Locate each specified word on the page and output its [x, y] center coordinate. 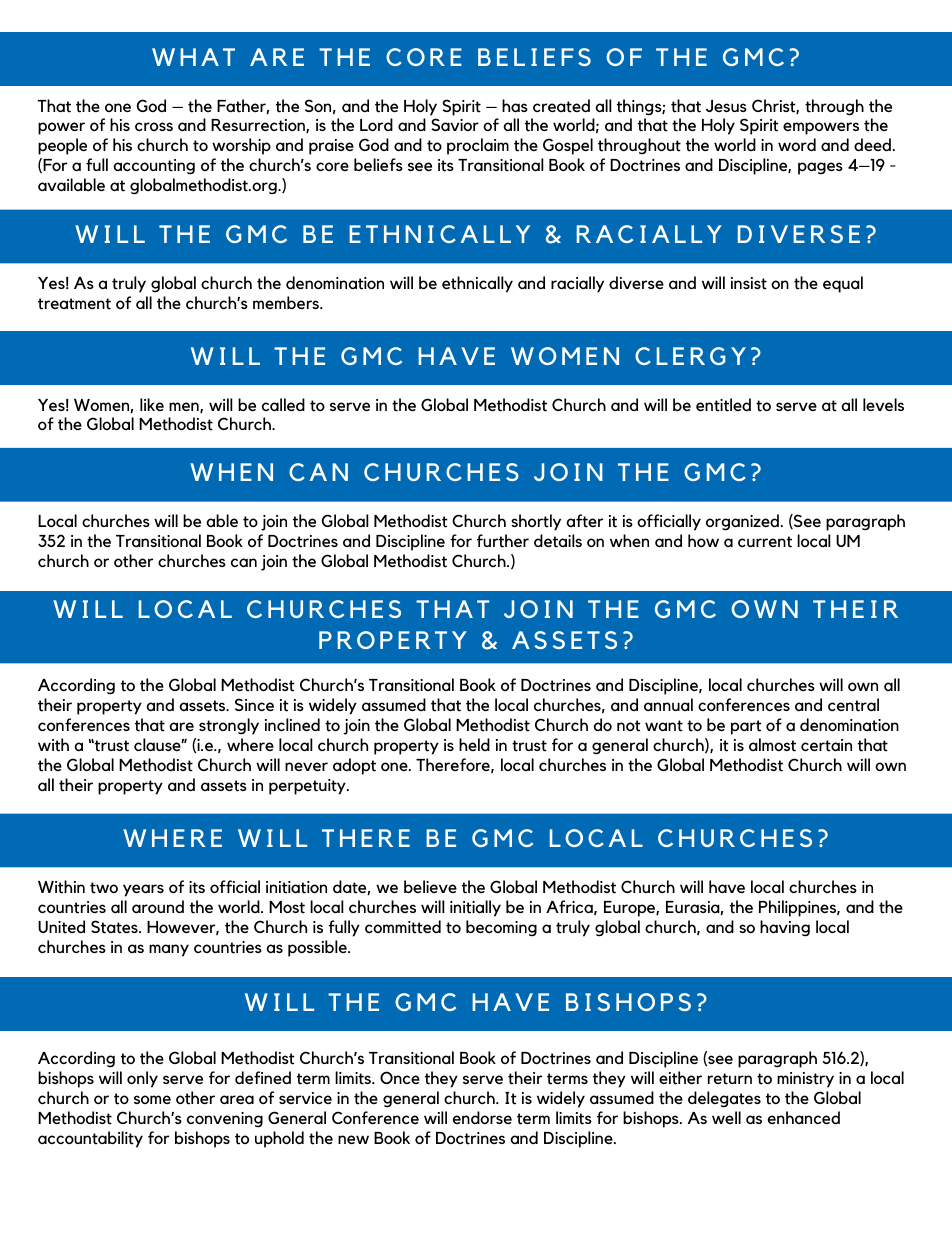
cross [154, 126]
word [797, 144]
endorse [482, 1117]
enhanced [804, 1117]
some [152, 1099]
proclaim [478, 146]
